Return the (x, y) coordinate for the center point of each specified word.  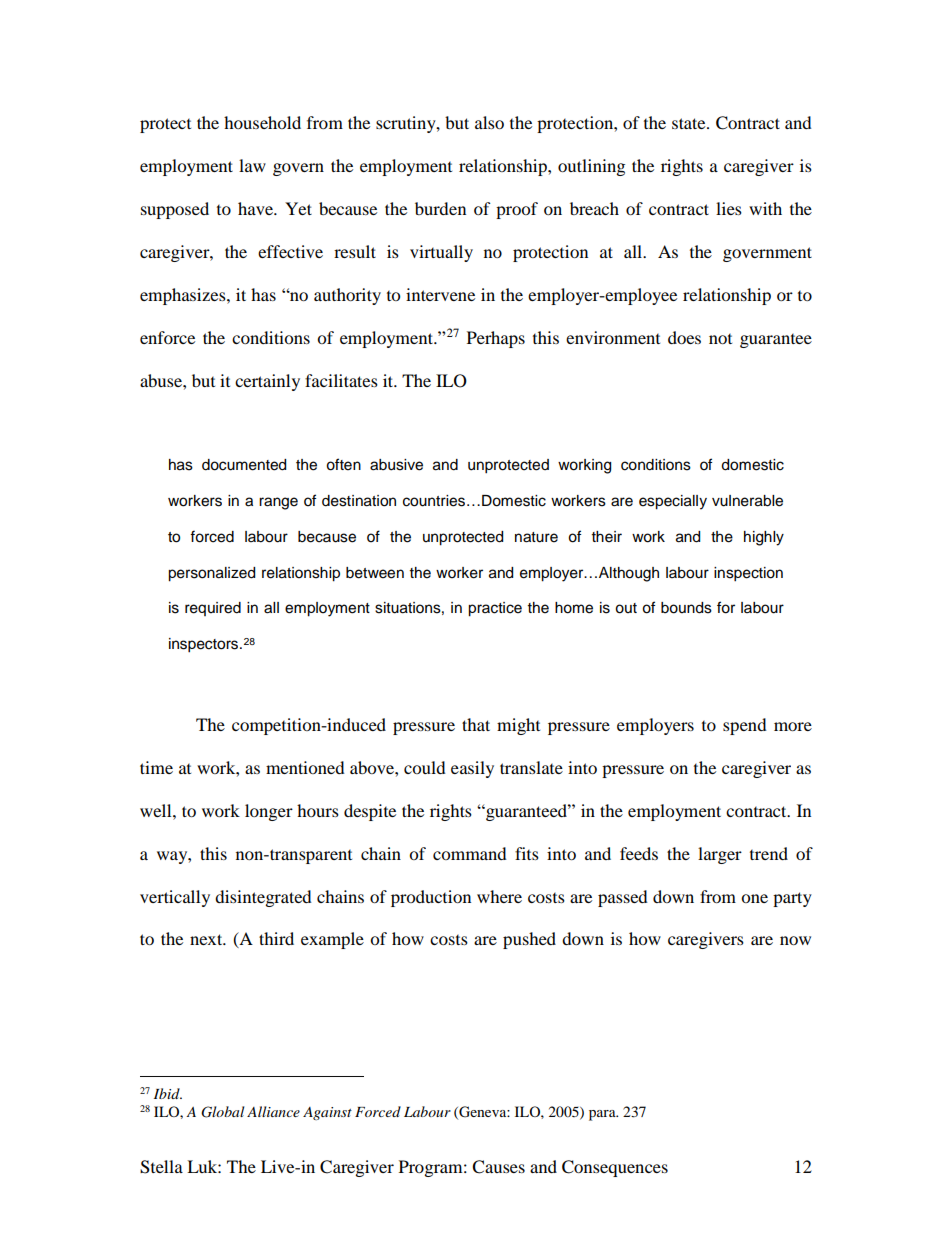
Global (222, 1112)
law (252, 165)
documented (244, 465)
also (489, 122)
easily (472, 769)
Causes (498, 1167)
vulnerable (747, 501)
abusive (396, 465)
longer (269, 812)
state (690, 123)
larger (720, 855)
